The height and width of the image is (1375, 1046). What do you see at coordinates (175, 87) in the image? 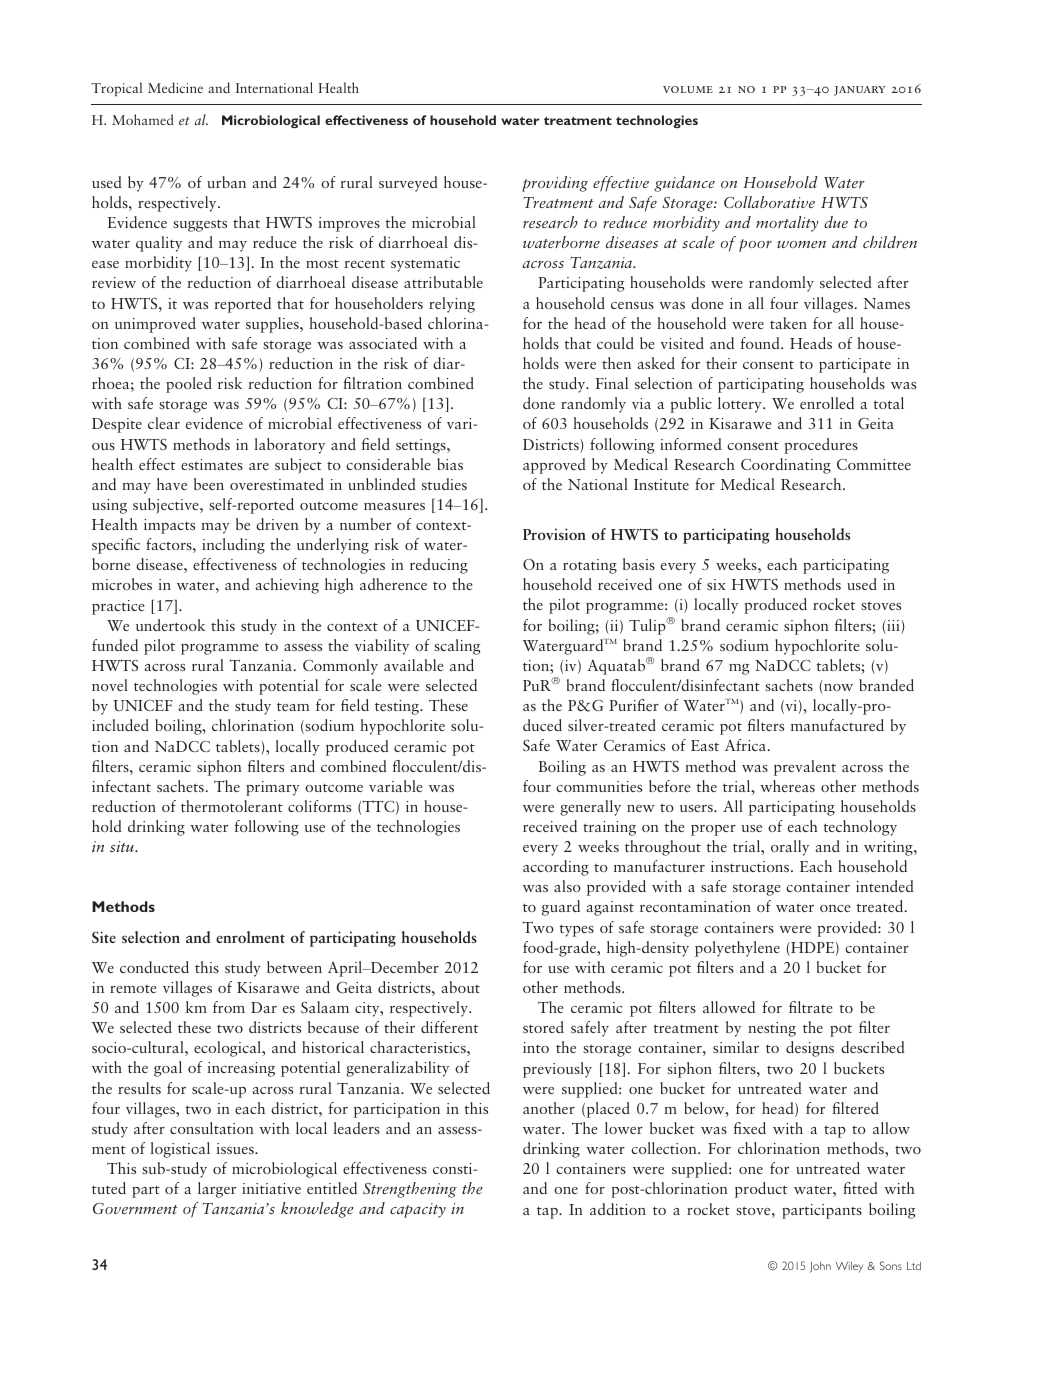
I see `Medicine` at bounding box center [175, 87].
